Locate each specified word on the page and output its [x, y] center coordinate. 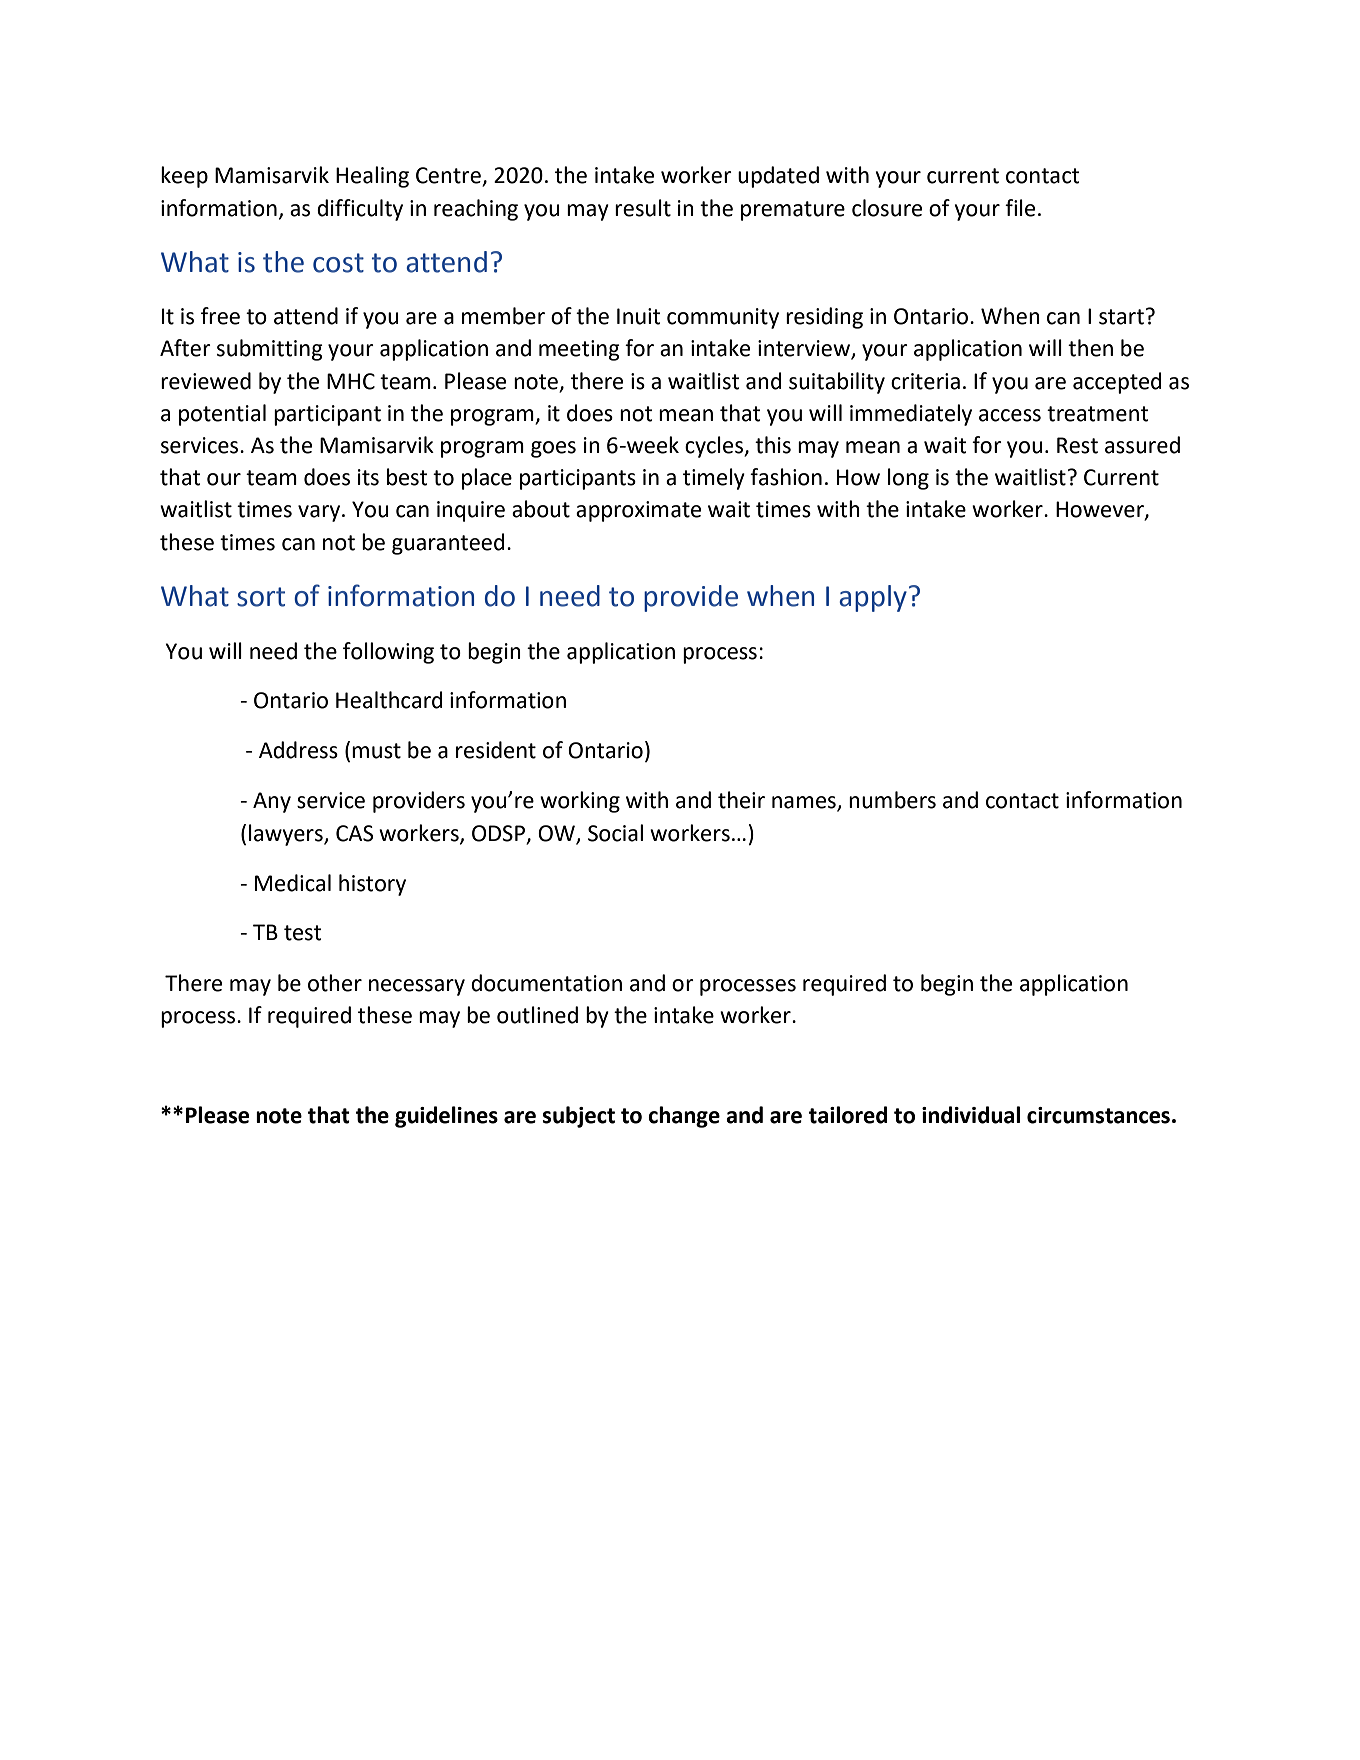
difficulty [360, 210]
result [643, 208]
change [684, 1117]
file [1020, 208]
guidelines [446, 1117]
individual [971, 1115]
